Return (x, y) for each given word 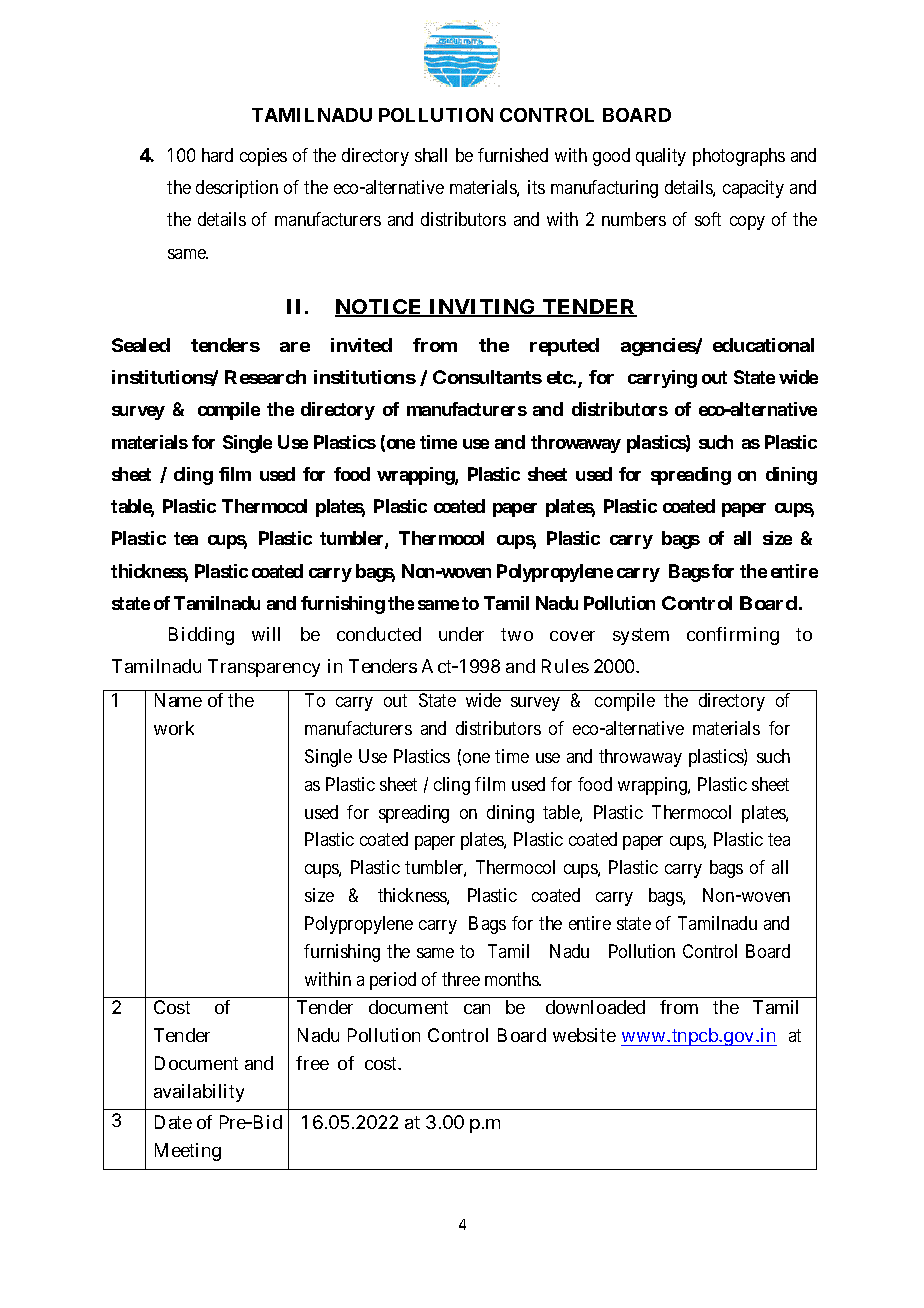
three (461, 979)
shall (431, 155)
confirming (733, 636)
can (477, 1009)
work (174, 728)
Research (265, 377)
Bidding (201, 636)
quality (661, 157)
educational (763, 345)
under (461, 634)
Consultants (487, 377)
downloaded (595, 1007)
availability (199, 1093)
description (237, 189)
